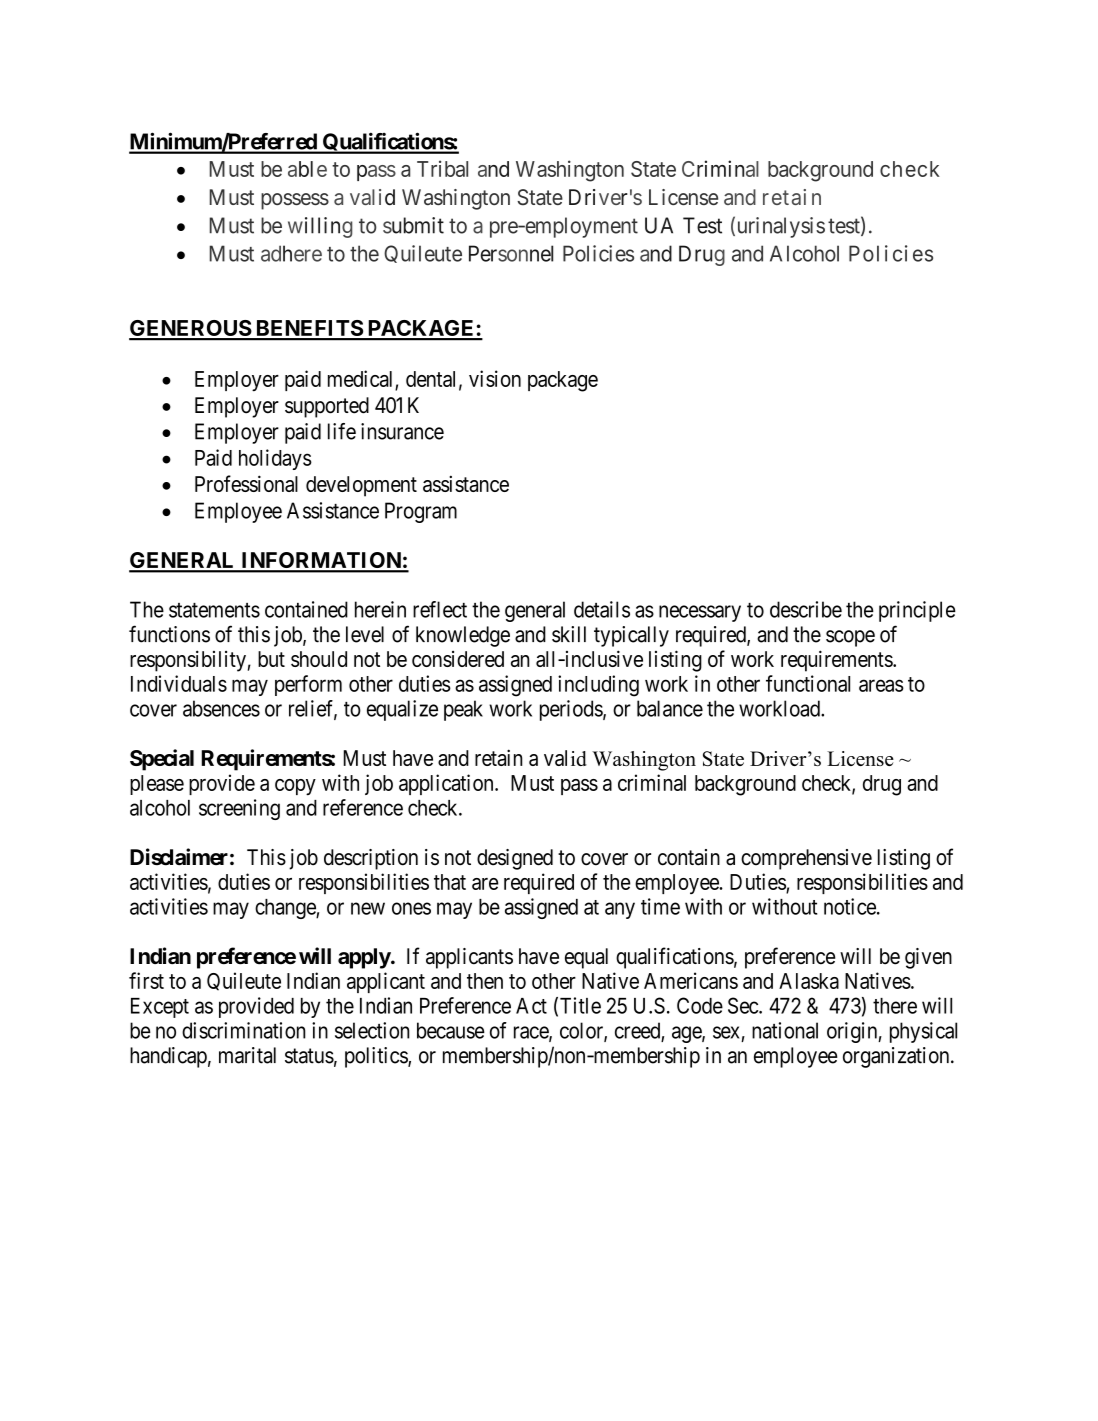 The image size is (1098, 1421). I want to click on supported, so click(327, 407).
